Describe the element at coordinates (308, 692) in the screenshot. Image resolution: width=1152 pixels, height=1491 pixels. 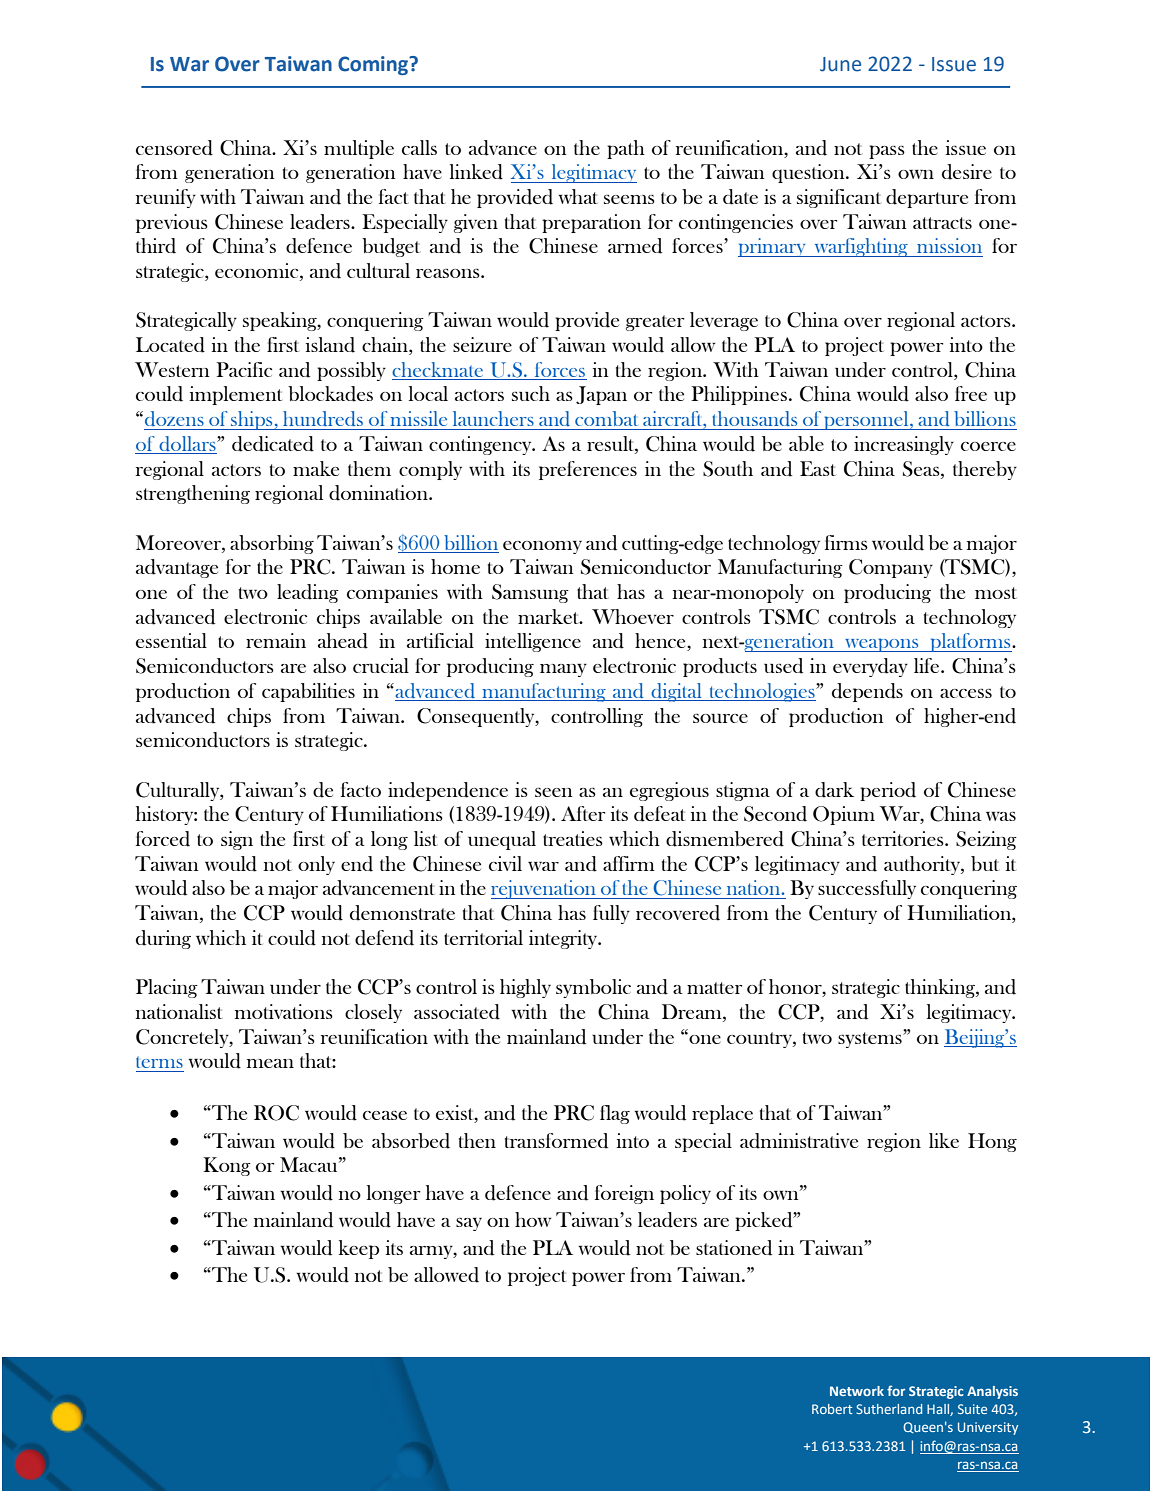
I see `capabilities` at that location.
